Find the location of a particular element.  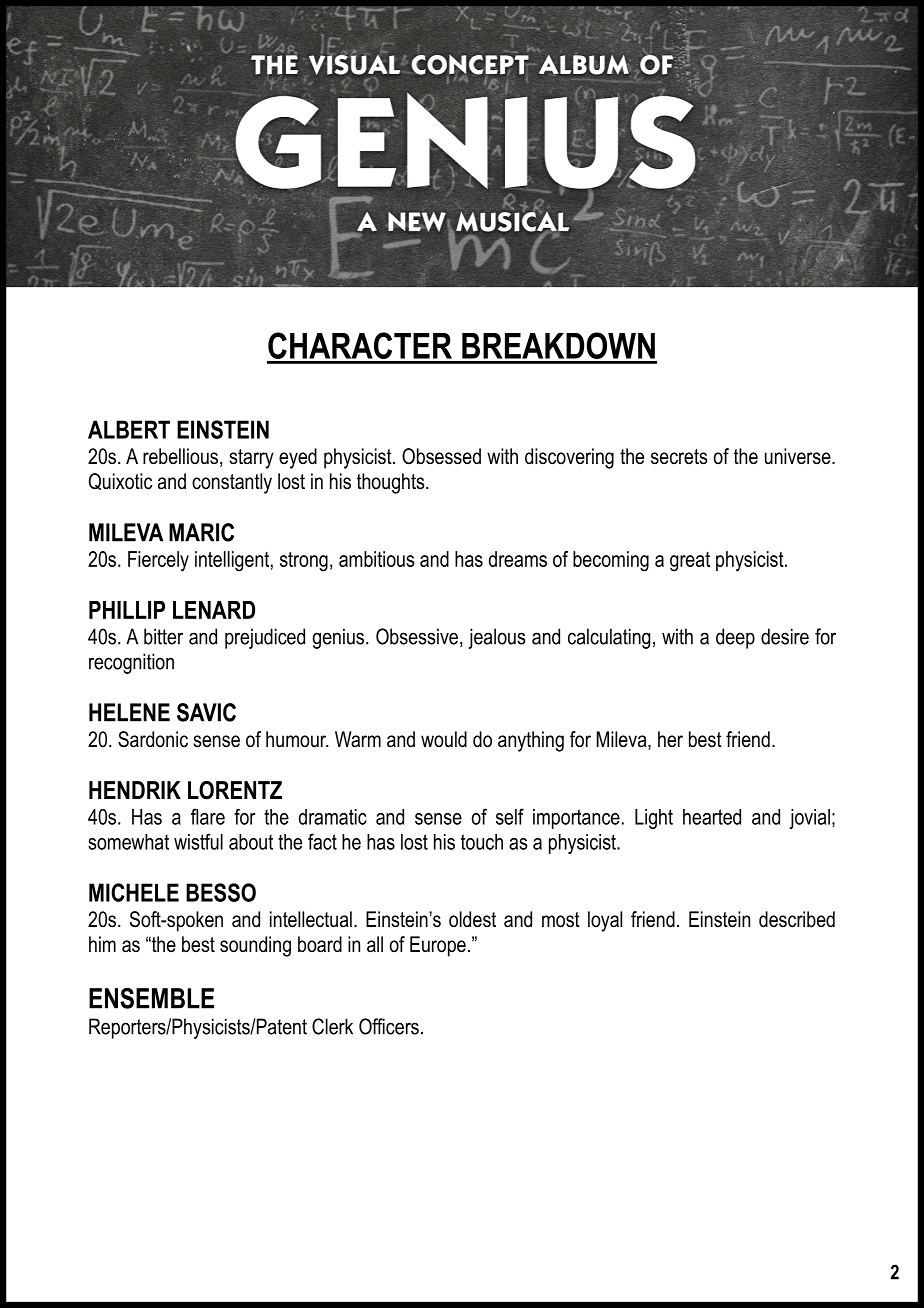

would is located at coordinates (444, 739).
